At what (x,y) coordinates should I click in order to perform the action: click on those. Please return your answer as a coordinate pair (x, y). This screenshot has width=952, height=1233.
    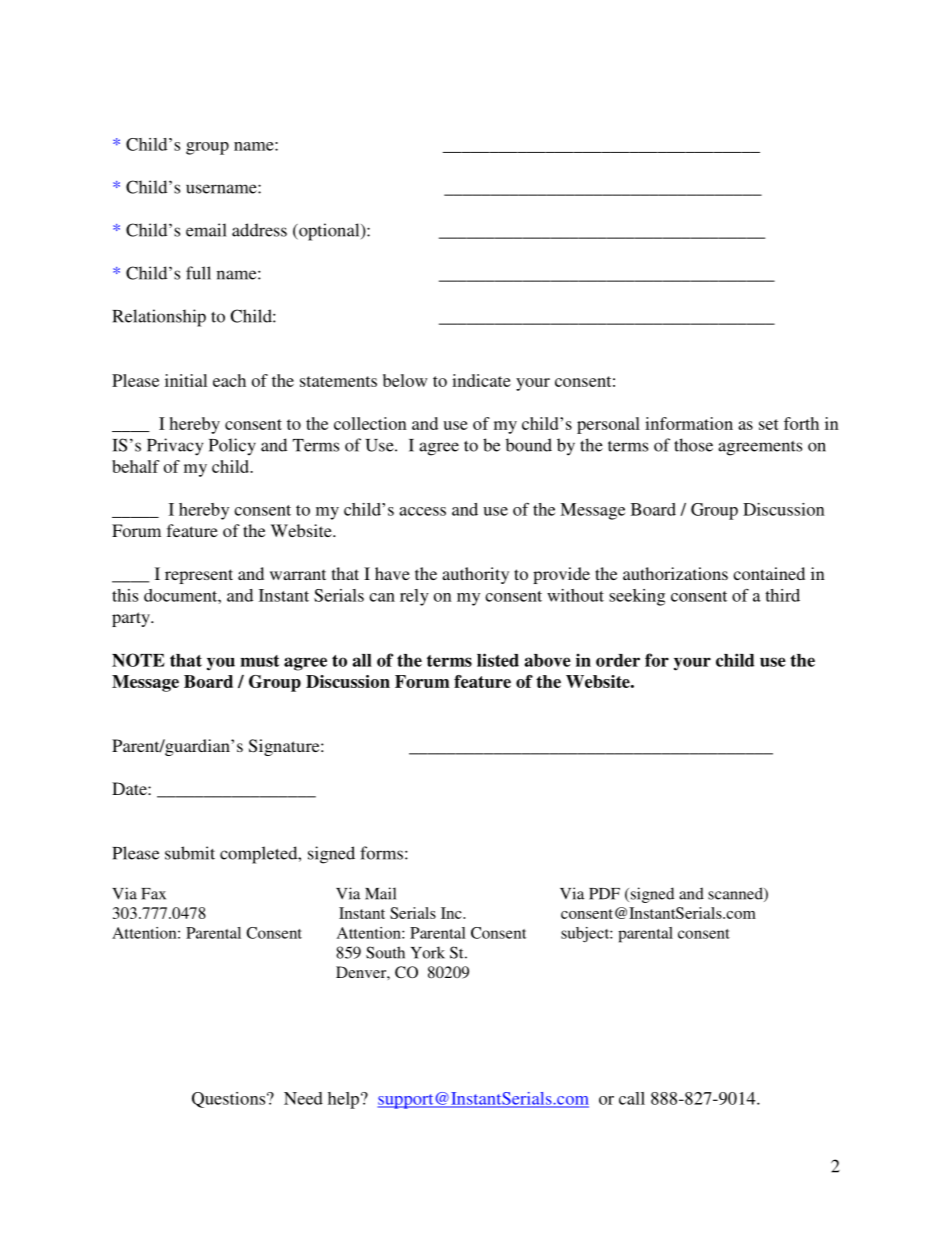
    Looking at the image, I should click on (693, 445).
